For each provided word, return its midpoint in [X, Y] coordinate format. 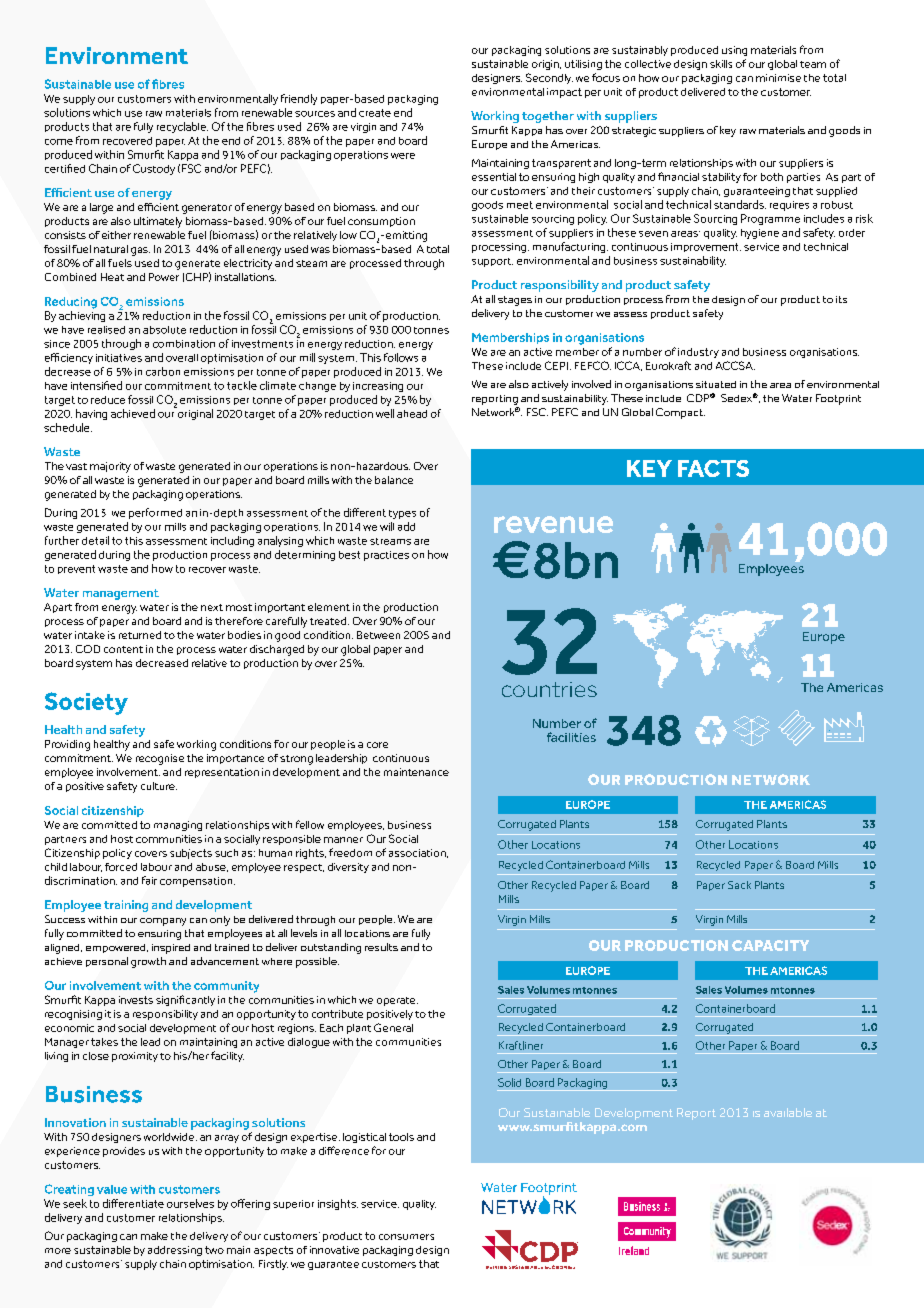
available [788, 1112]
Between [378, 635]
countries [549, 689]
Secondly [549, 78]
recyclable [182, 127]
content [123, 649]
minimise [778, 78]
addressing [175, 1251]
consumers [406, 1237]
